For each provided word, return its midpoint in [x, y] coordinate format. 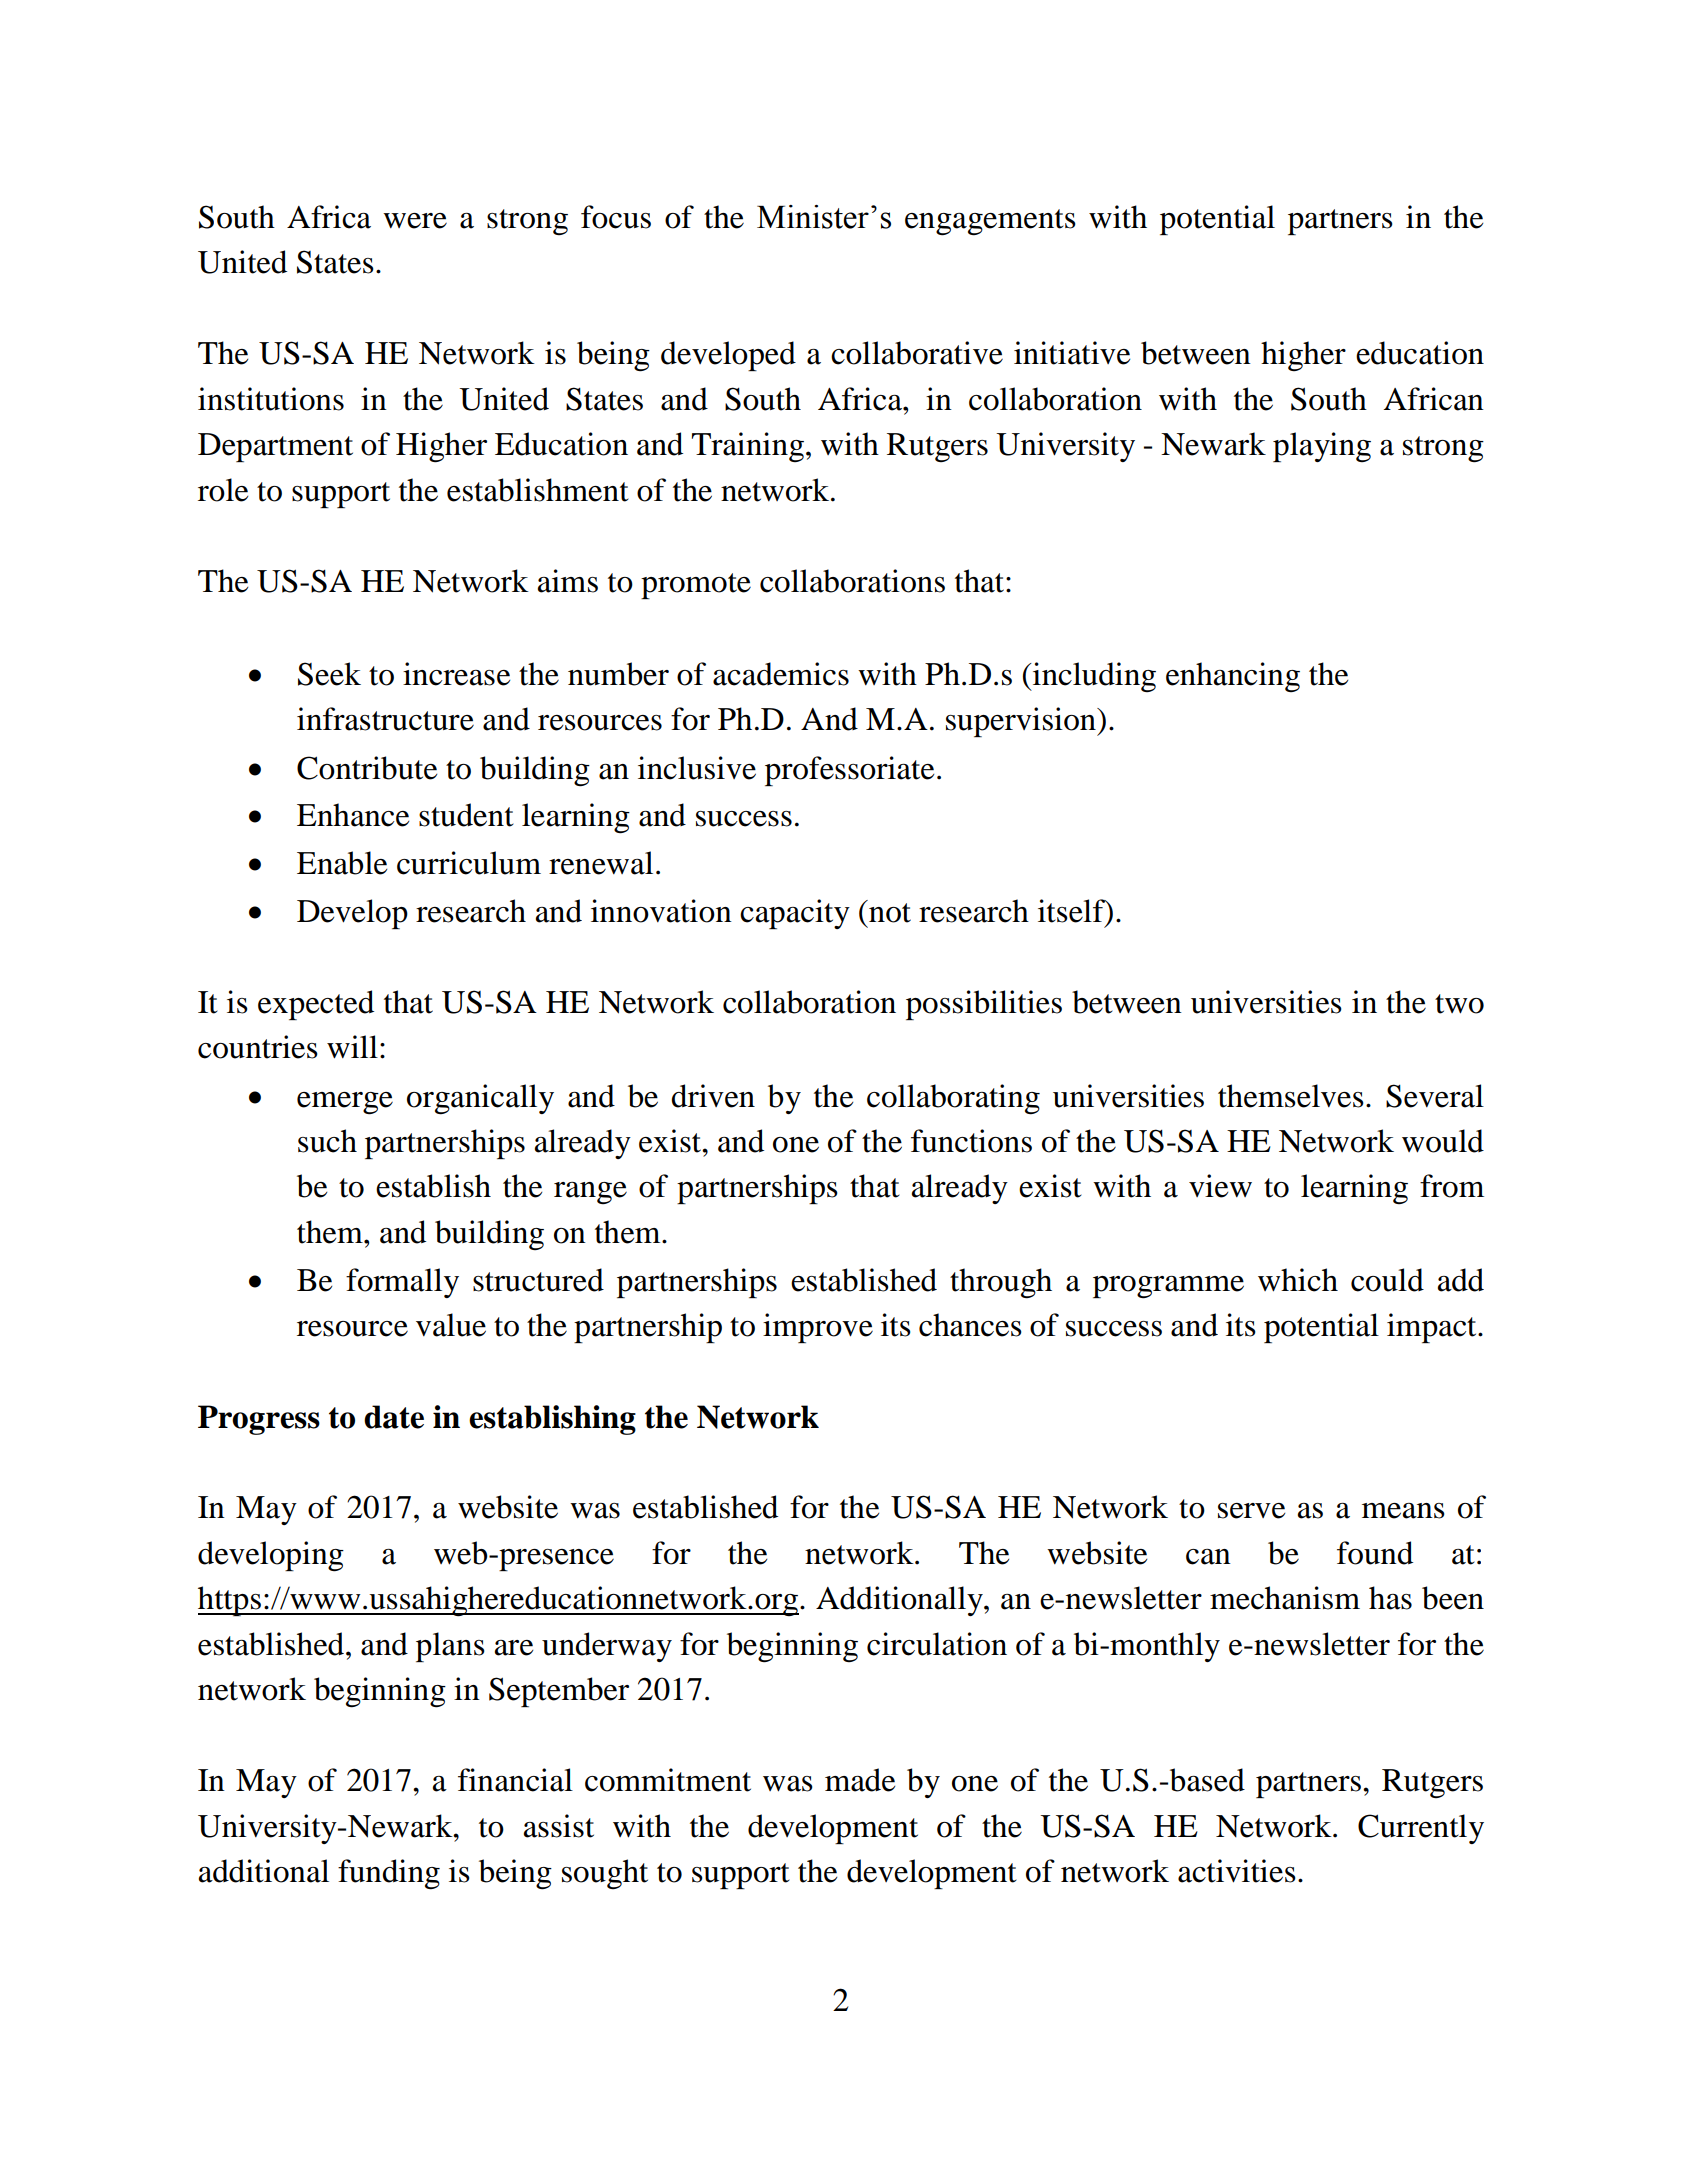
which [1298, 1280]
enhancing [1233, 677]
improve [818, 1328]
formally [402, 1283]
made [860, 1780]
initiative [1072, 353]
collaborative [917, 353]
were [415, 221]
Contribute [367, 768]
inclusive [697, 768]
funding [389, 1874]
